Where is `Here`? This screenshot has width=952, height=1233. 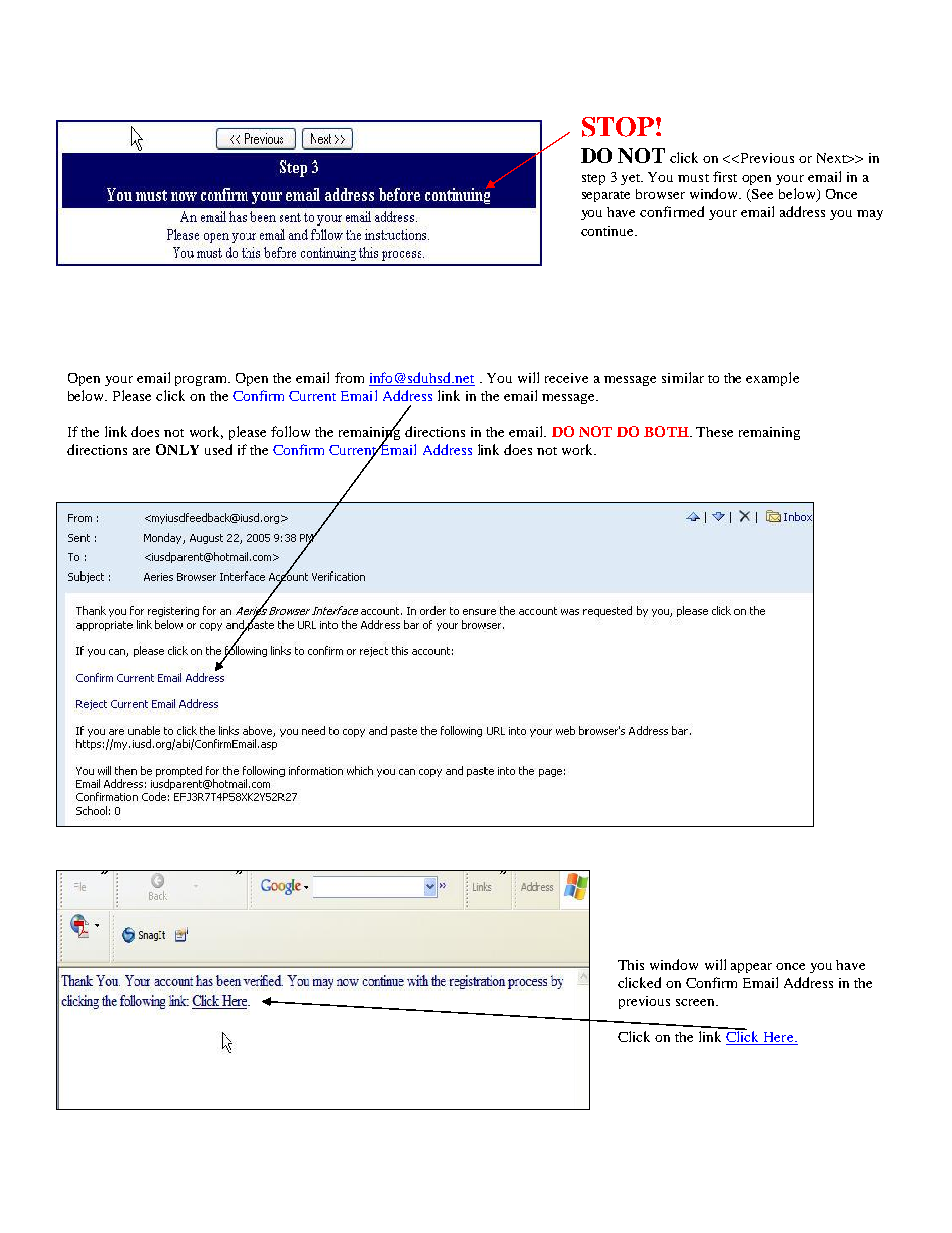 Here is located at coordinates (778, 1038).
